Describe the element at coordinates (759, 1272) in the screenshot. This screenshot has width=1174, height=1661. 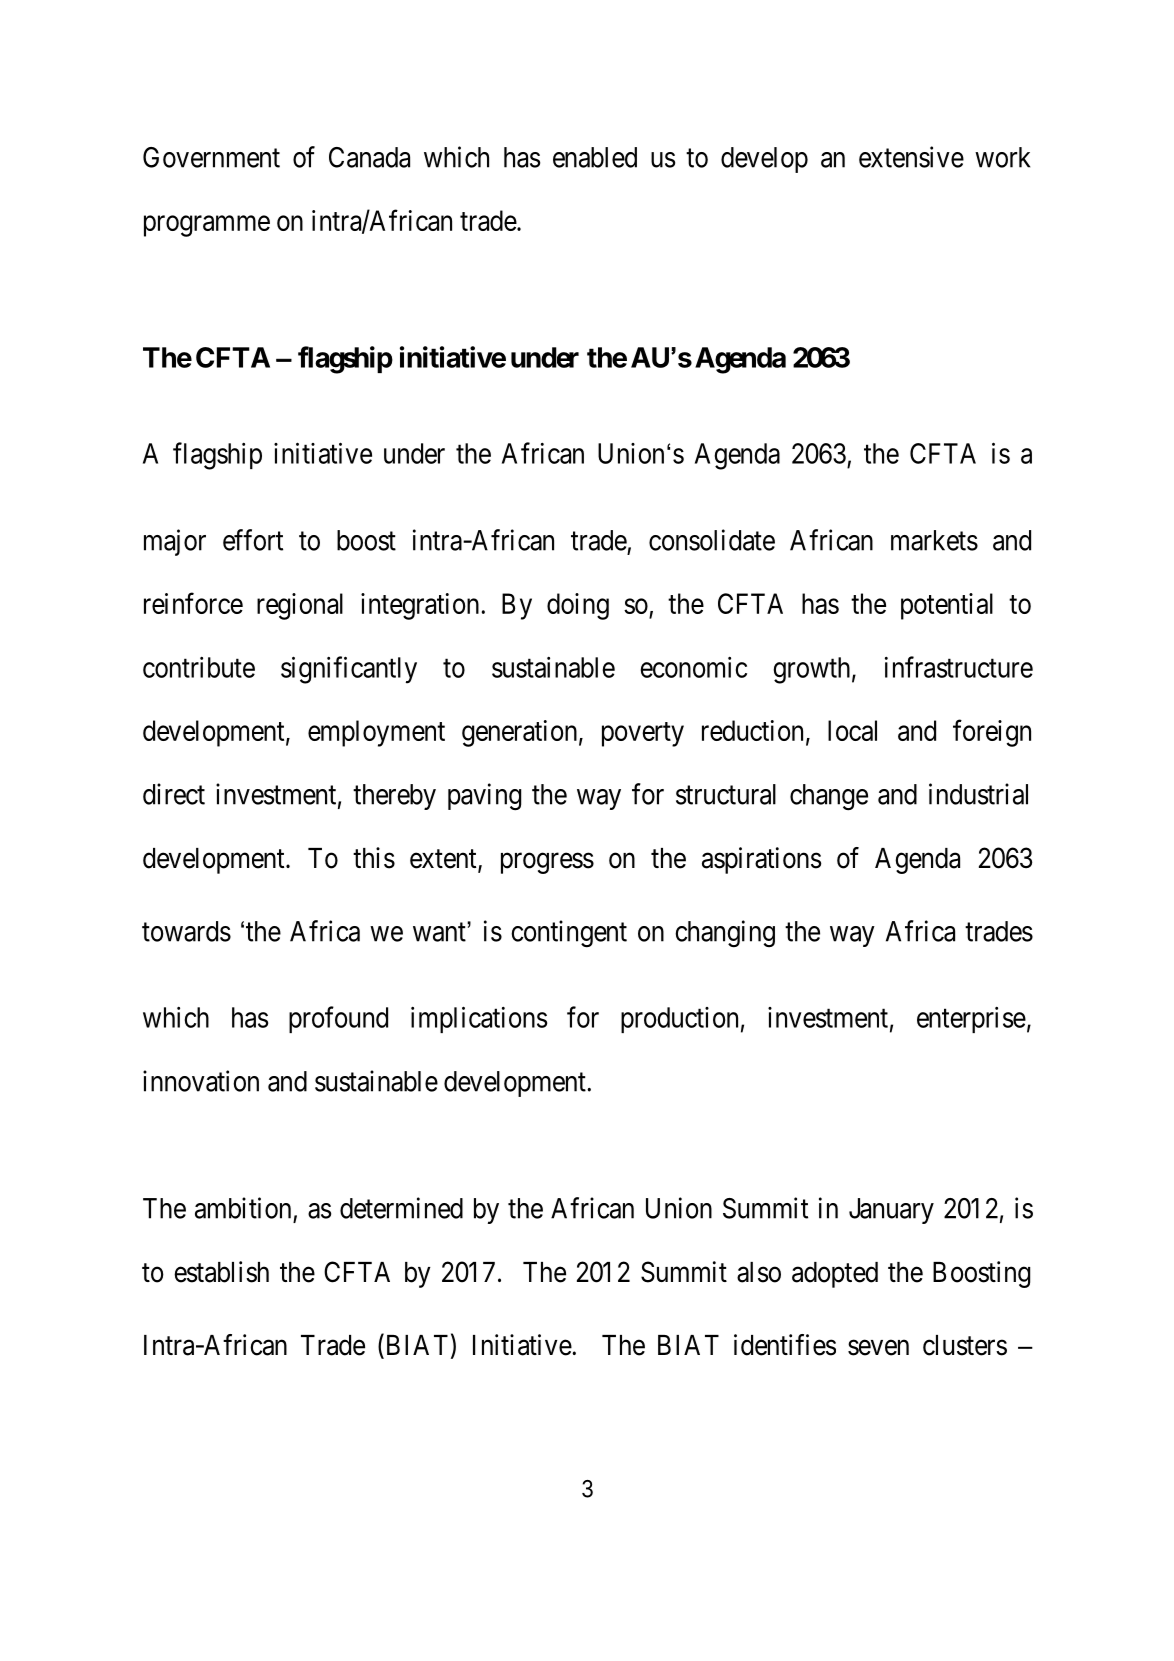
I see `also` at that location.
